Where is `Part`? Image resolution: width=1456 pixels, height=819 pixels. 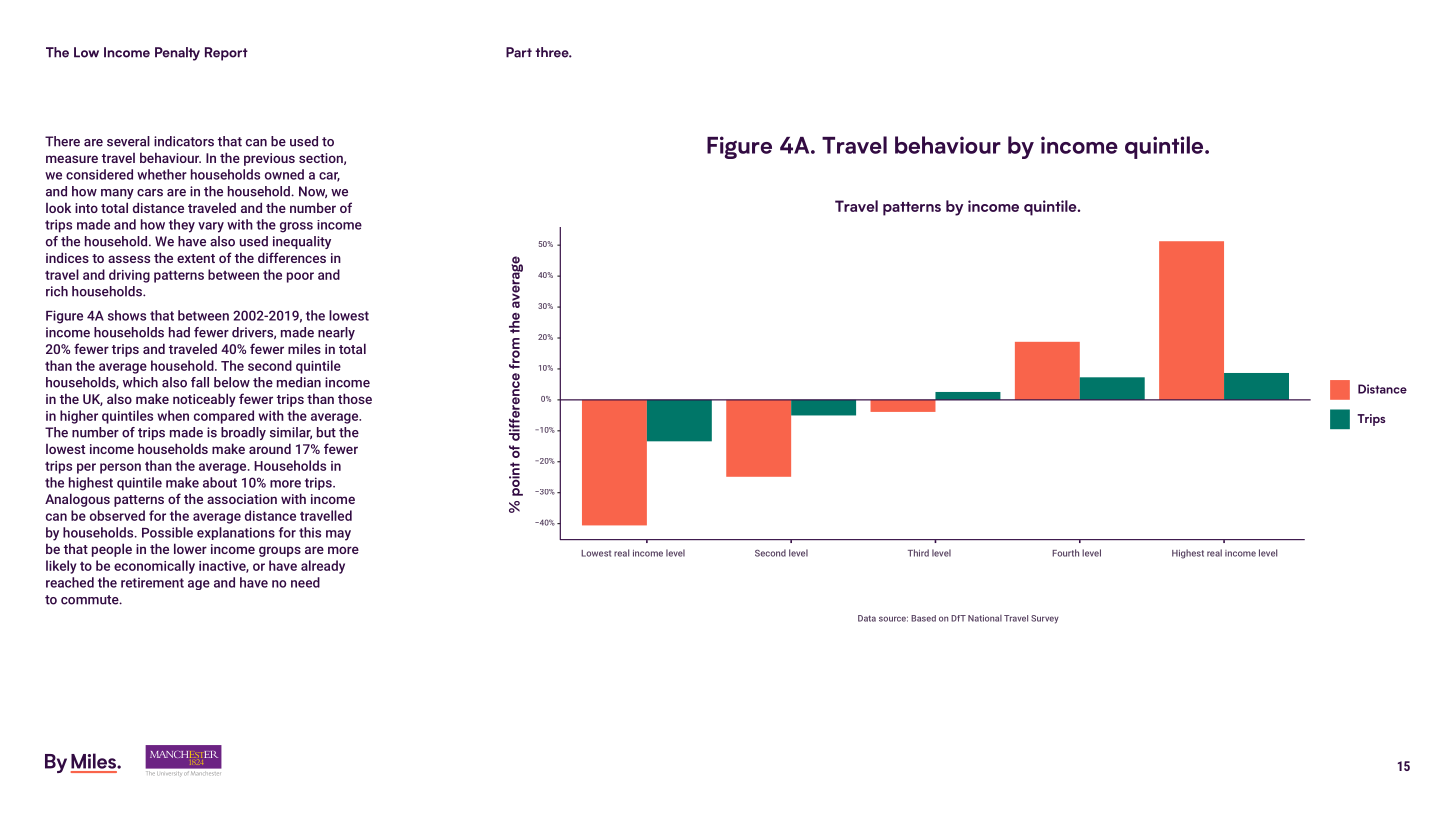 Part is located at coordinates (519, 52).
